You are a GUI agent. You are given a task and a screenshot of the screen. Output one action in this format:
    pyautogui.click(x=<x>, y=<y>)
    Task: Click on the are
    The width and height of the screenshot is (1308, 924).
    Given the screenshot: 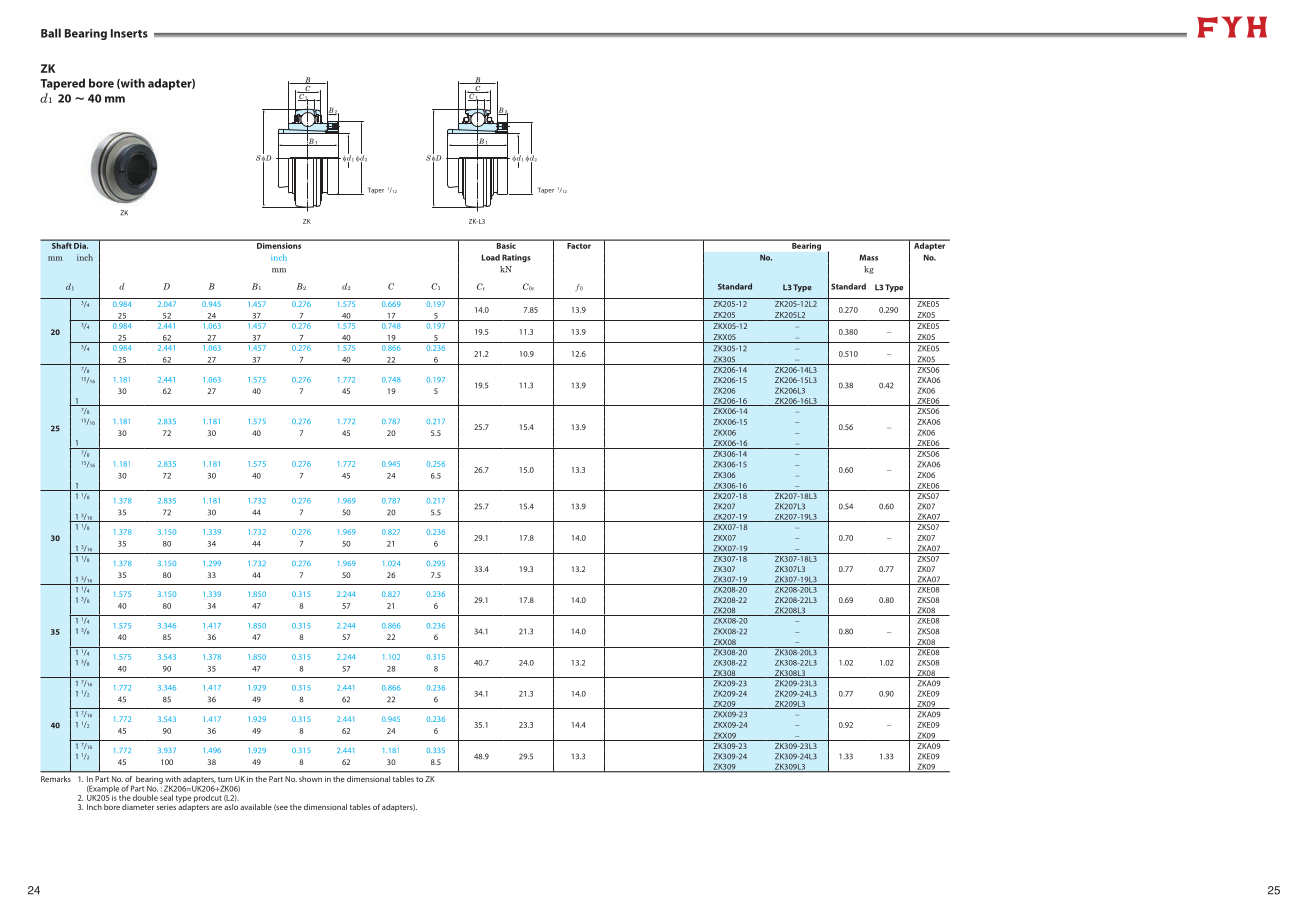 What is the action you would take?
    pyautogui.click(x=216, y=808)
